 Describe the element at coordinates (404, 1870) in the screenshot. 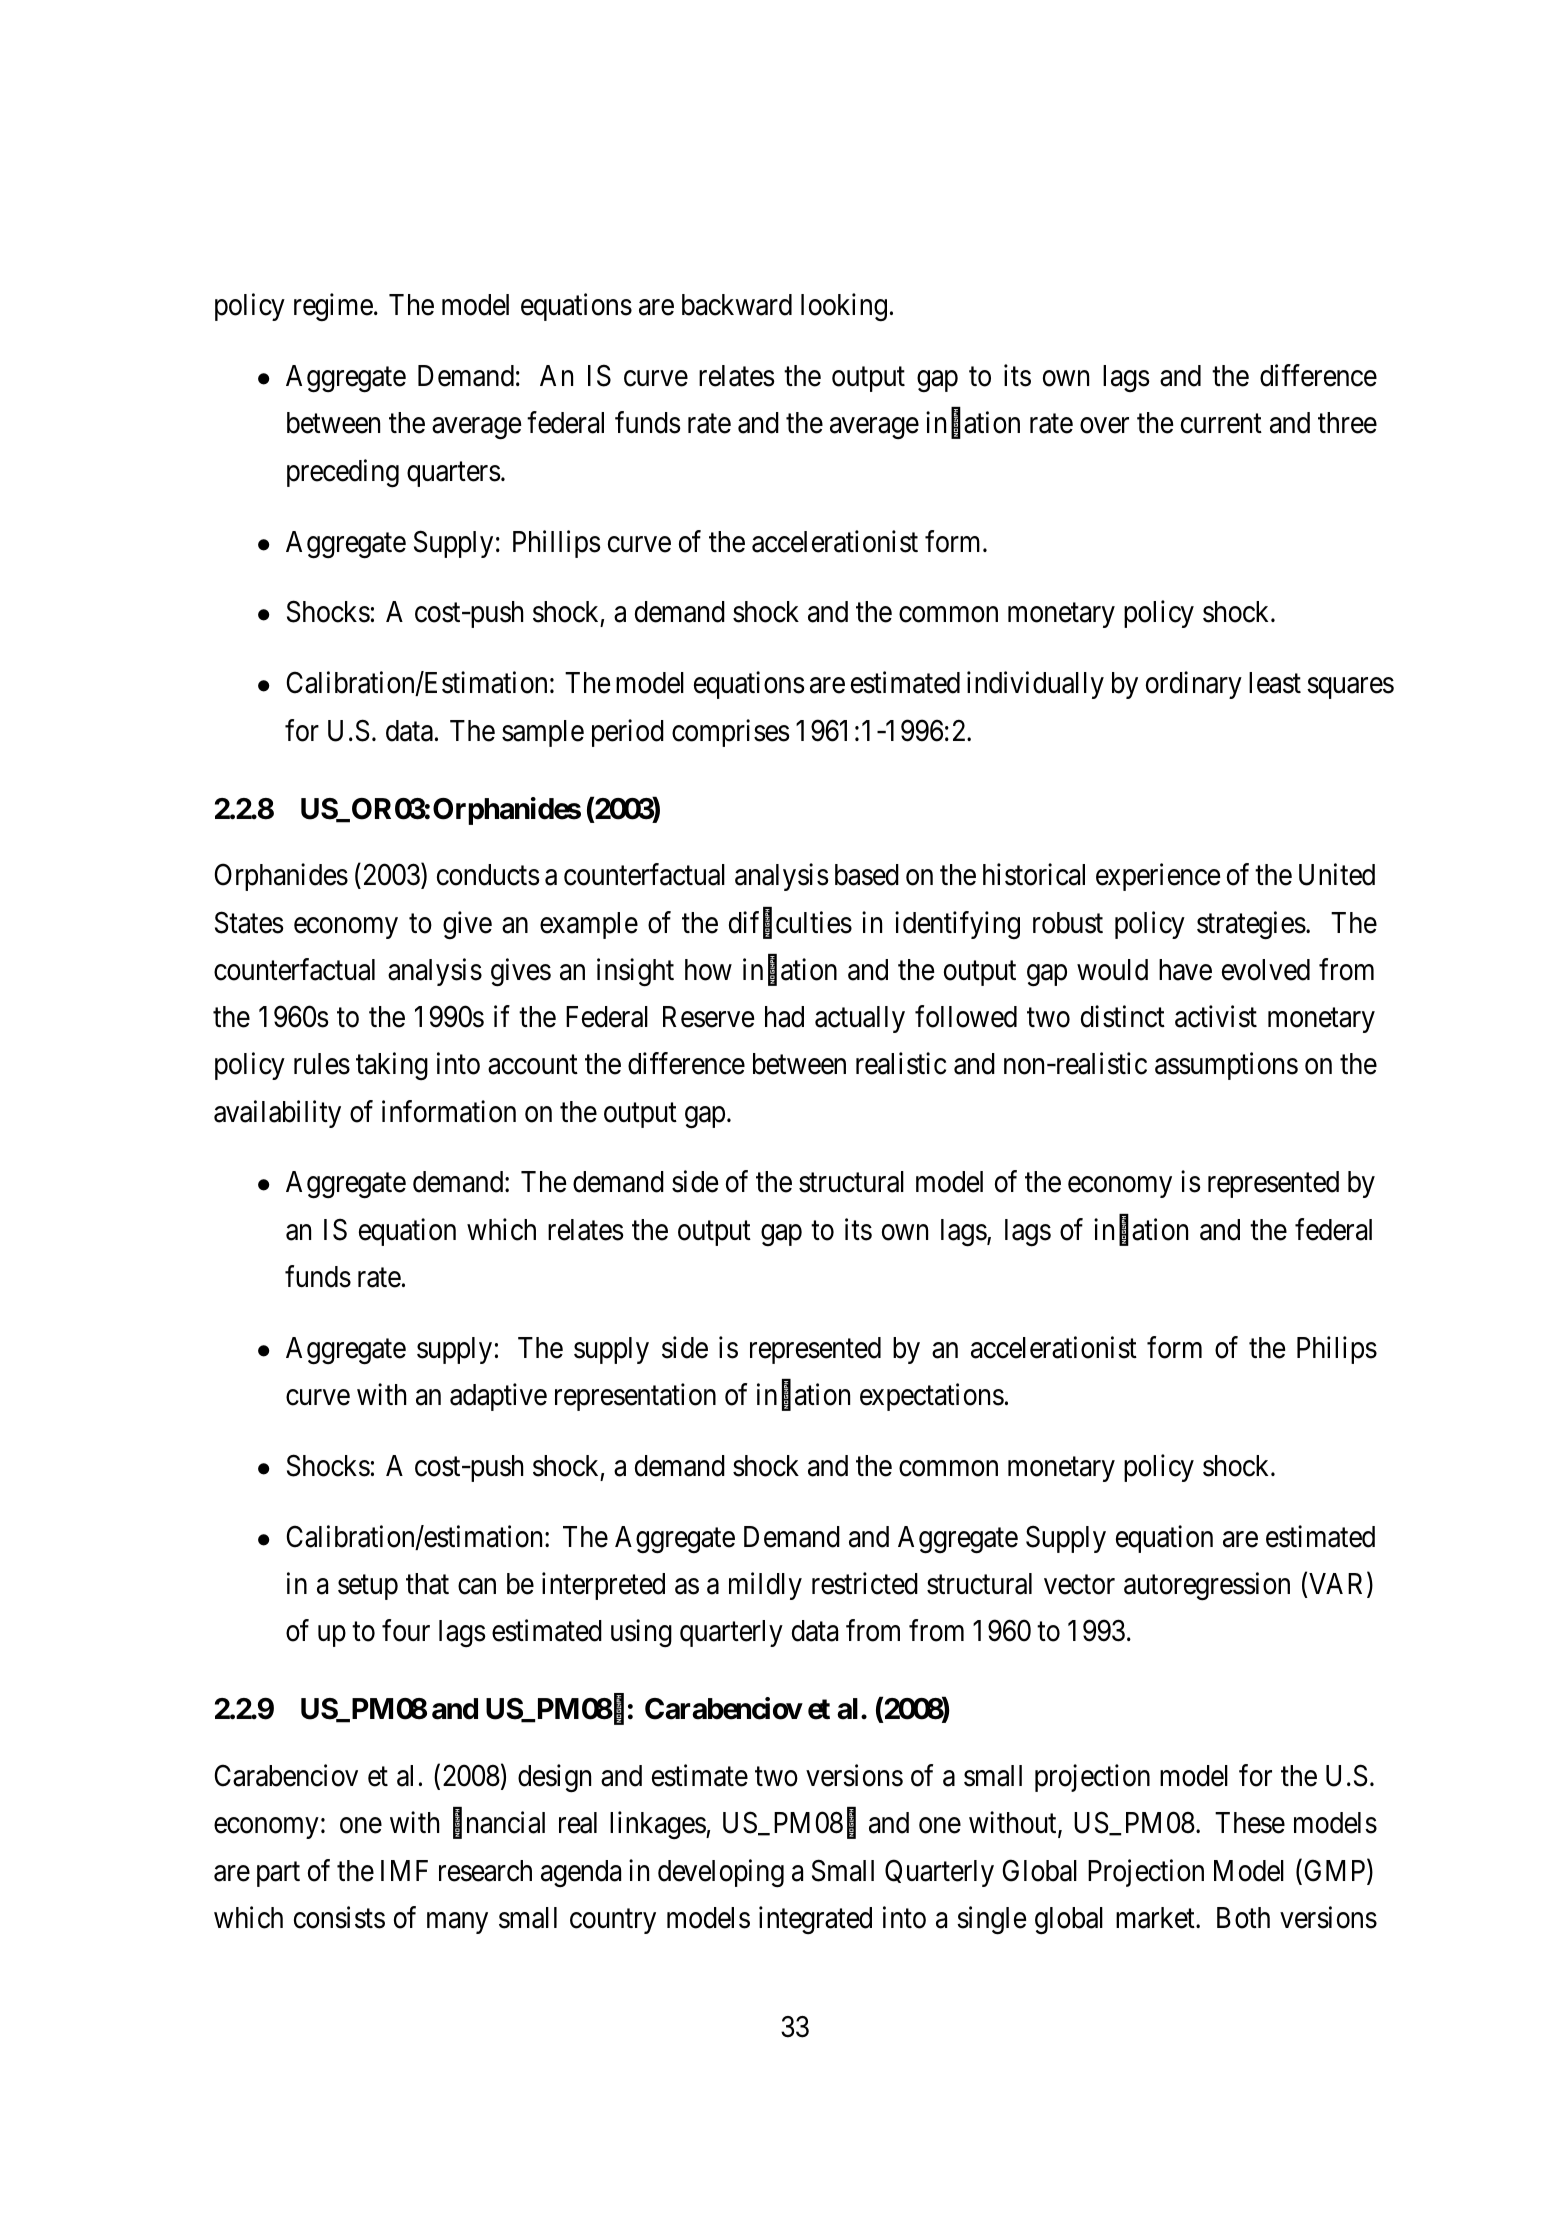

I see `IMF` at that location.
